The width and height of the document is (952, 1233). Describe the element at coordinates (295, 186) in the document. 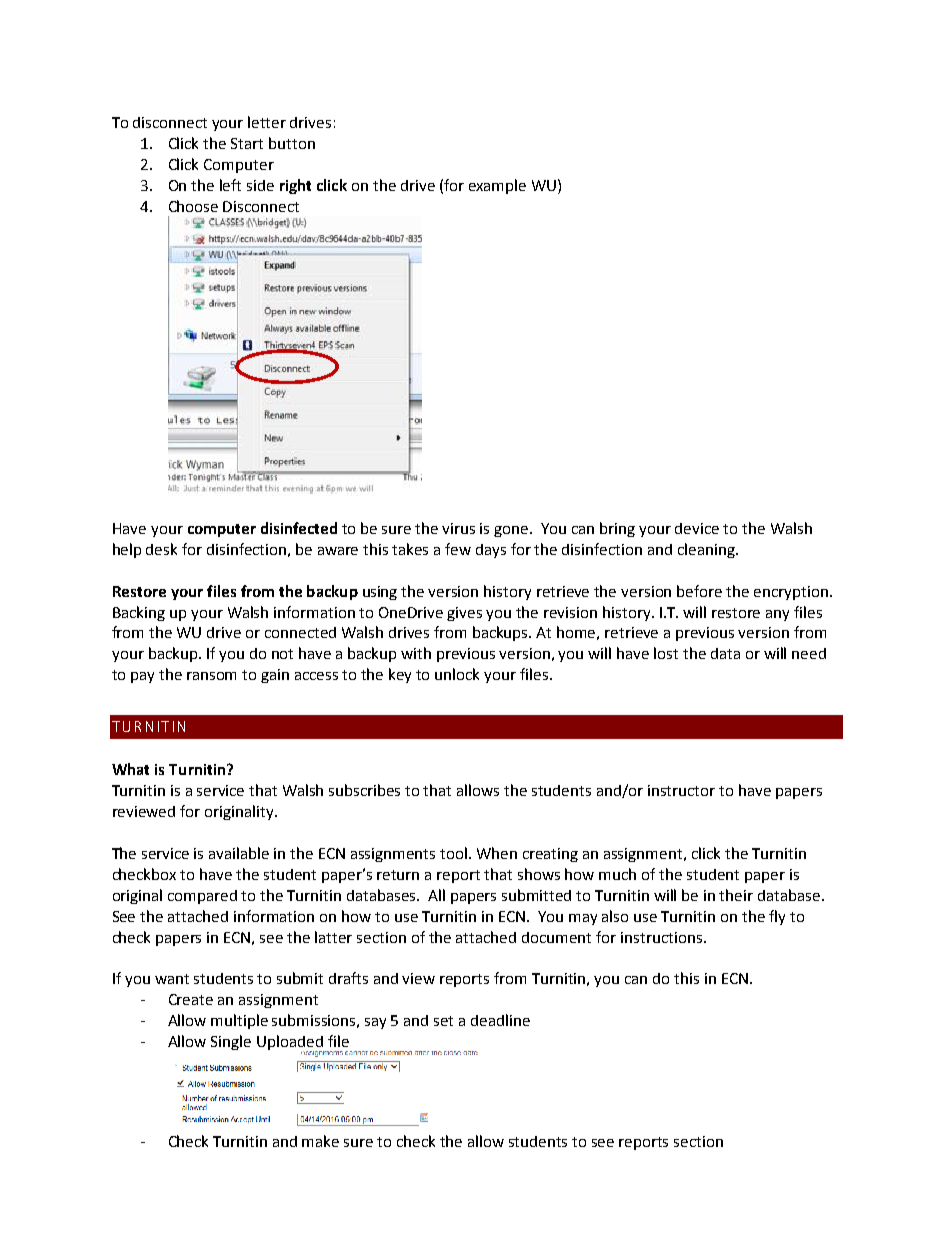

I see `right` at that location.
